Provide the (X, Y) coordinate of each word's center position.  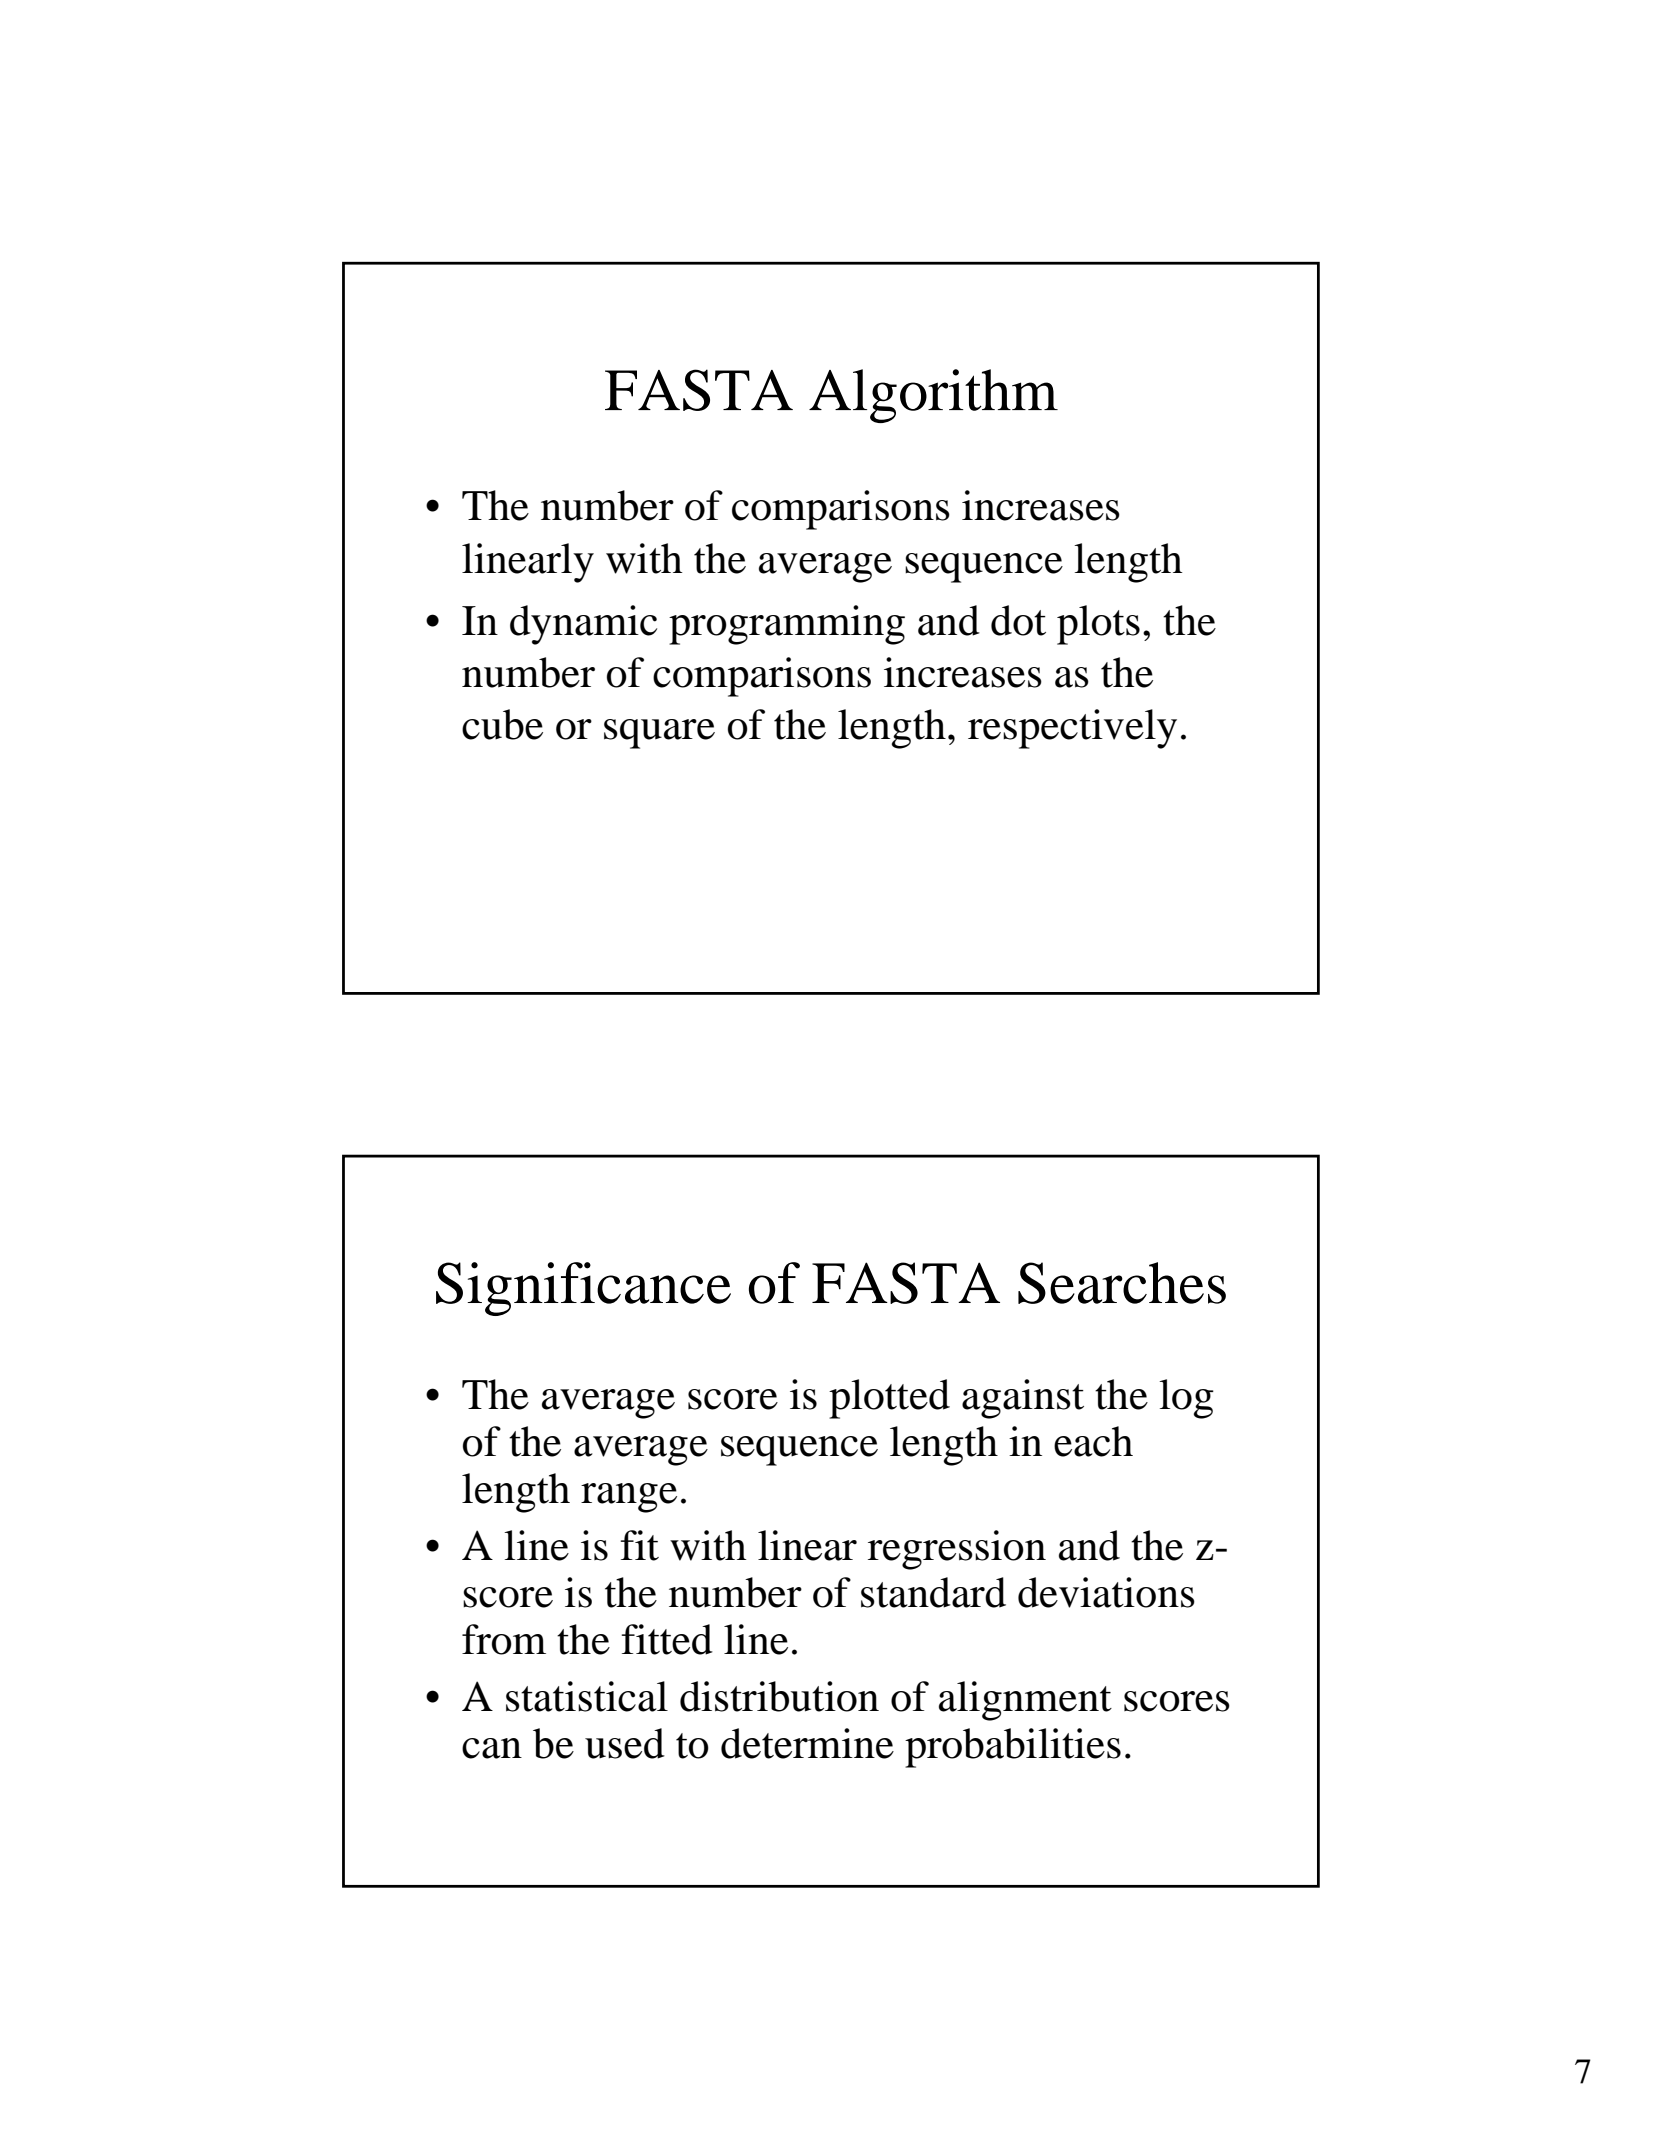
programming (787, 625)
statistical (587, 1696)
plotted (889, 1399)
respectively (1072, 729)
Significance (583, 1289)
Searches (1122, 1283)
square (659, 734)
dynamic (583, 625)
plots (1098, 625)
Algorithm (933, 396)
